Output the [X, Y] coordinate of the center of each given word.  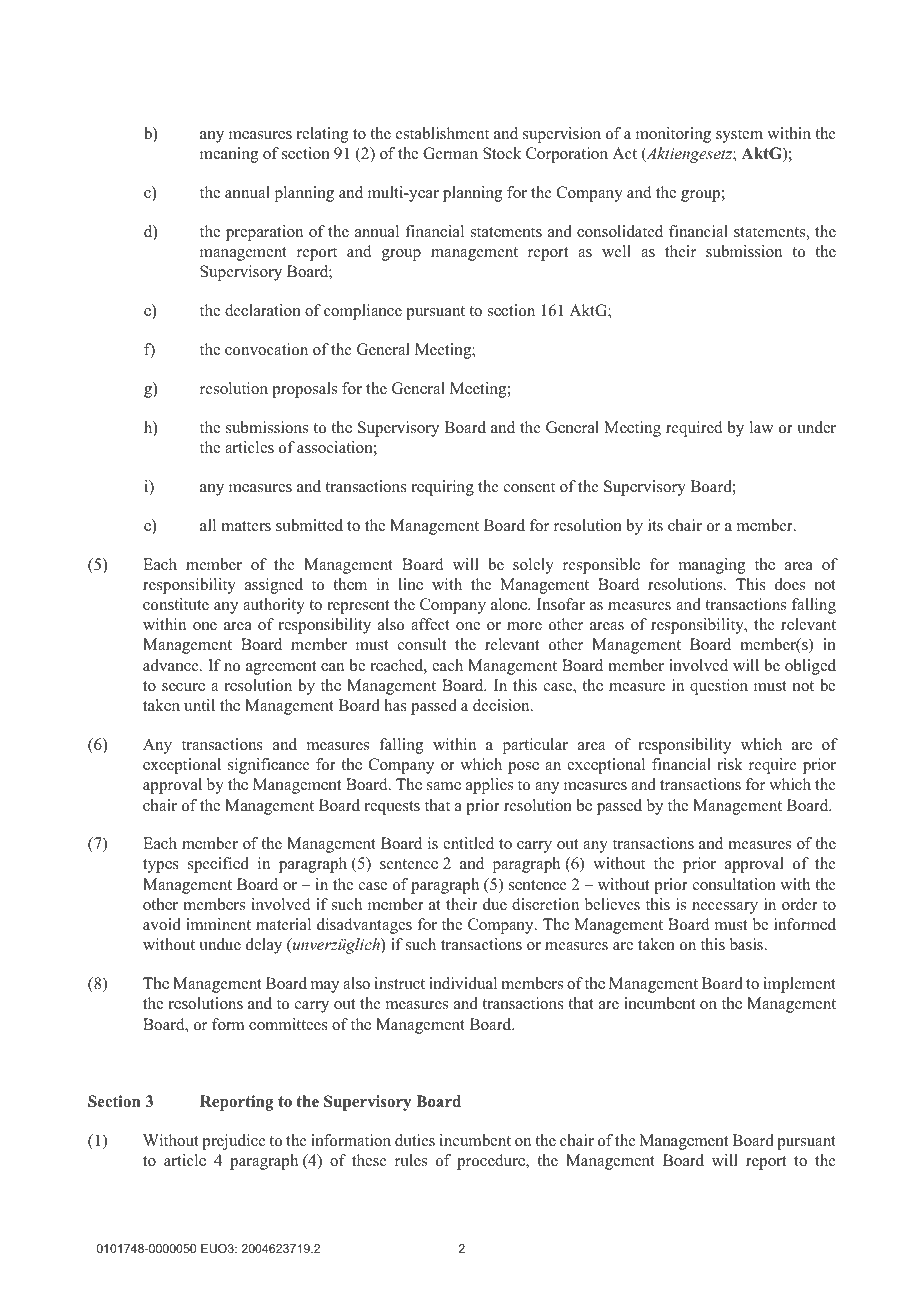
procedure [492, 1162]
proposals [304, 390]
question [719, 687]
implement [799, 985]
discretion [545, 904]
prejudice [234, 1142]
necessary [725, 908]
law [762, 427]
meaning [229, 155]
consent [529, 487]
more [524, 626]
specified [218, 865]
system [739, 136]
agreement [281, 668]
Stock [502, 153]
